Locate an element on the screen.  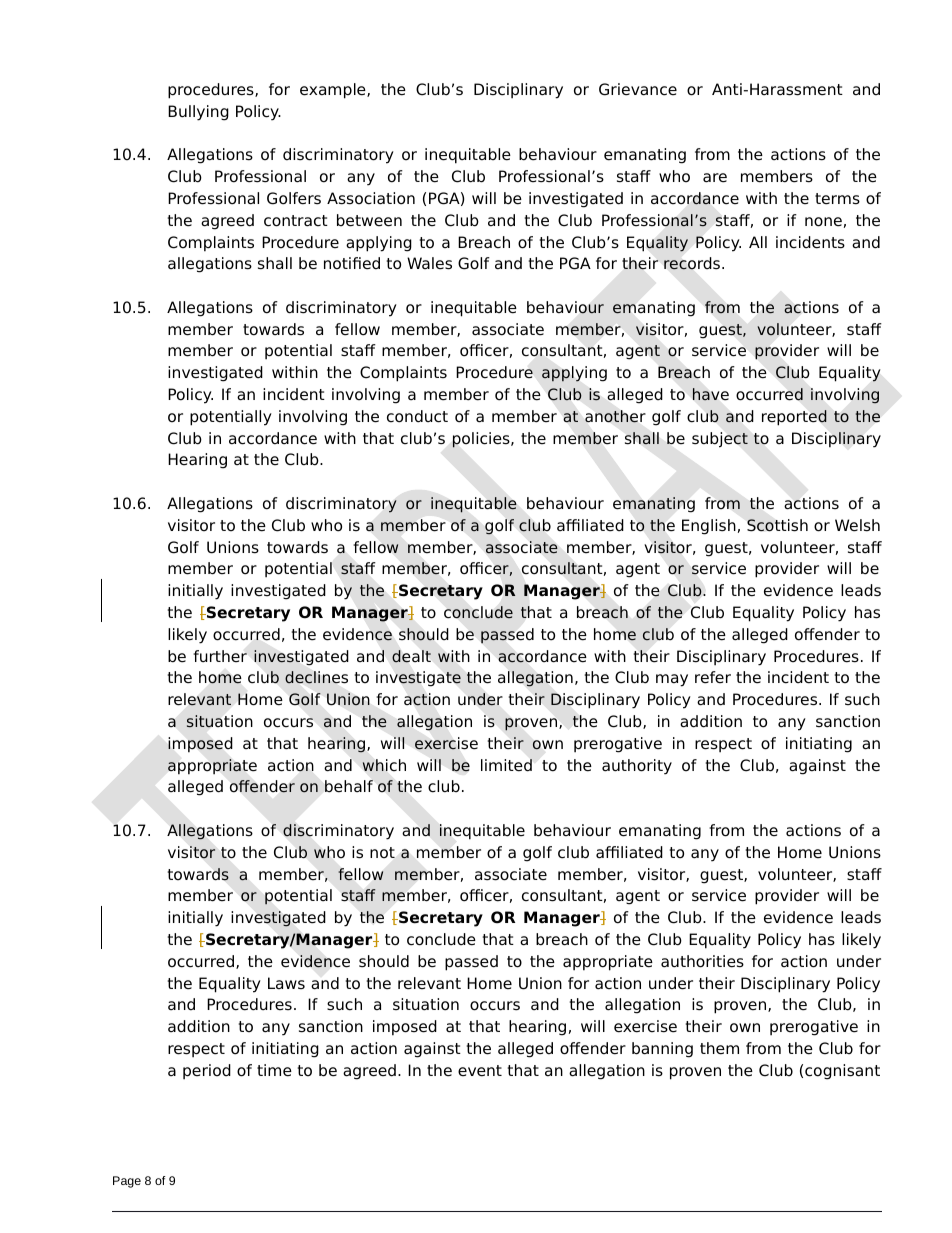
are is located at coordinates (715, 178).
